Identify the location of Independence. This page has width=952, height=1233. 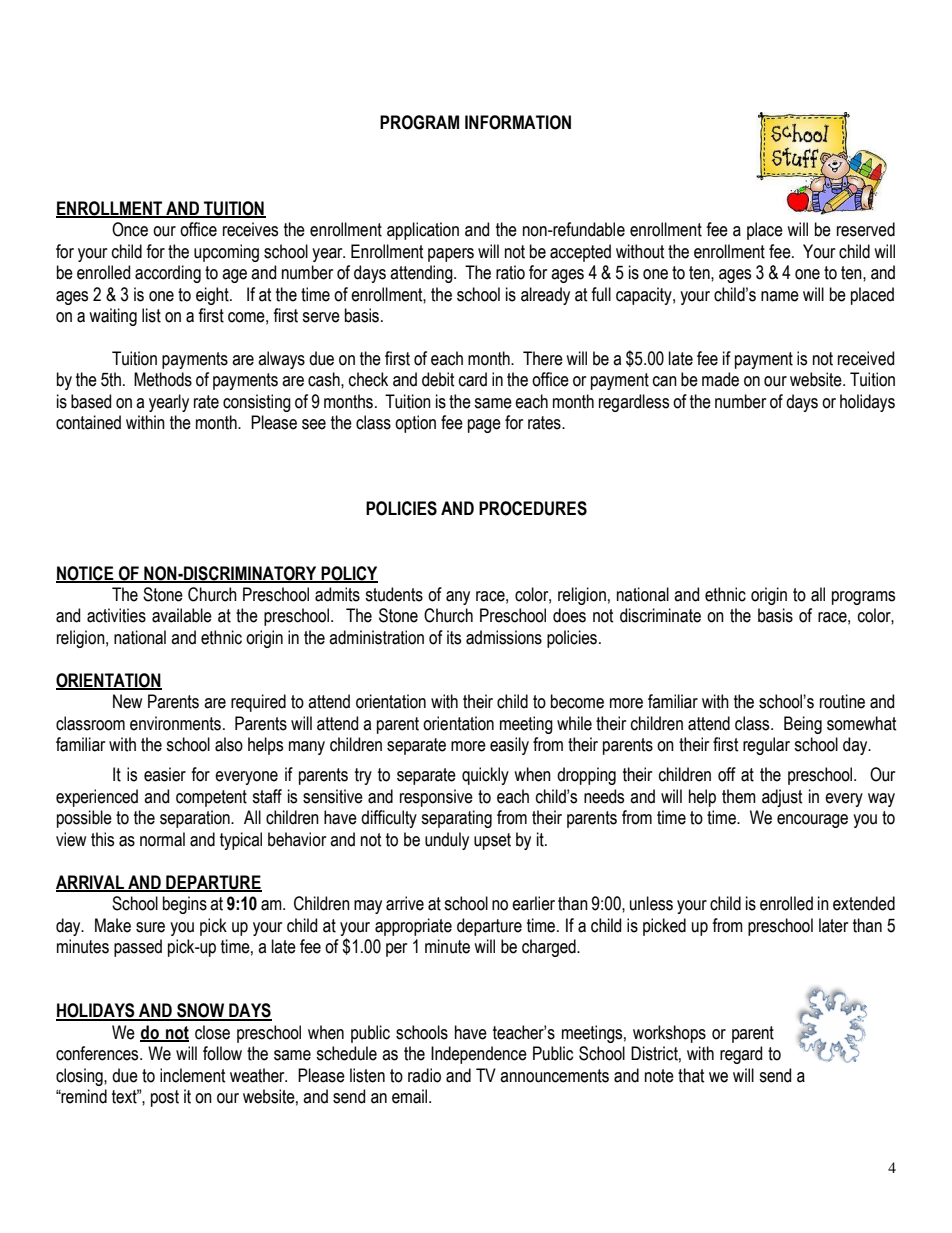
(479, 1055).
